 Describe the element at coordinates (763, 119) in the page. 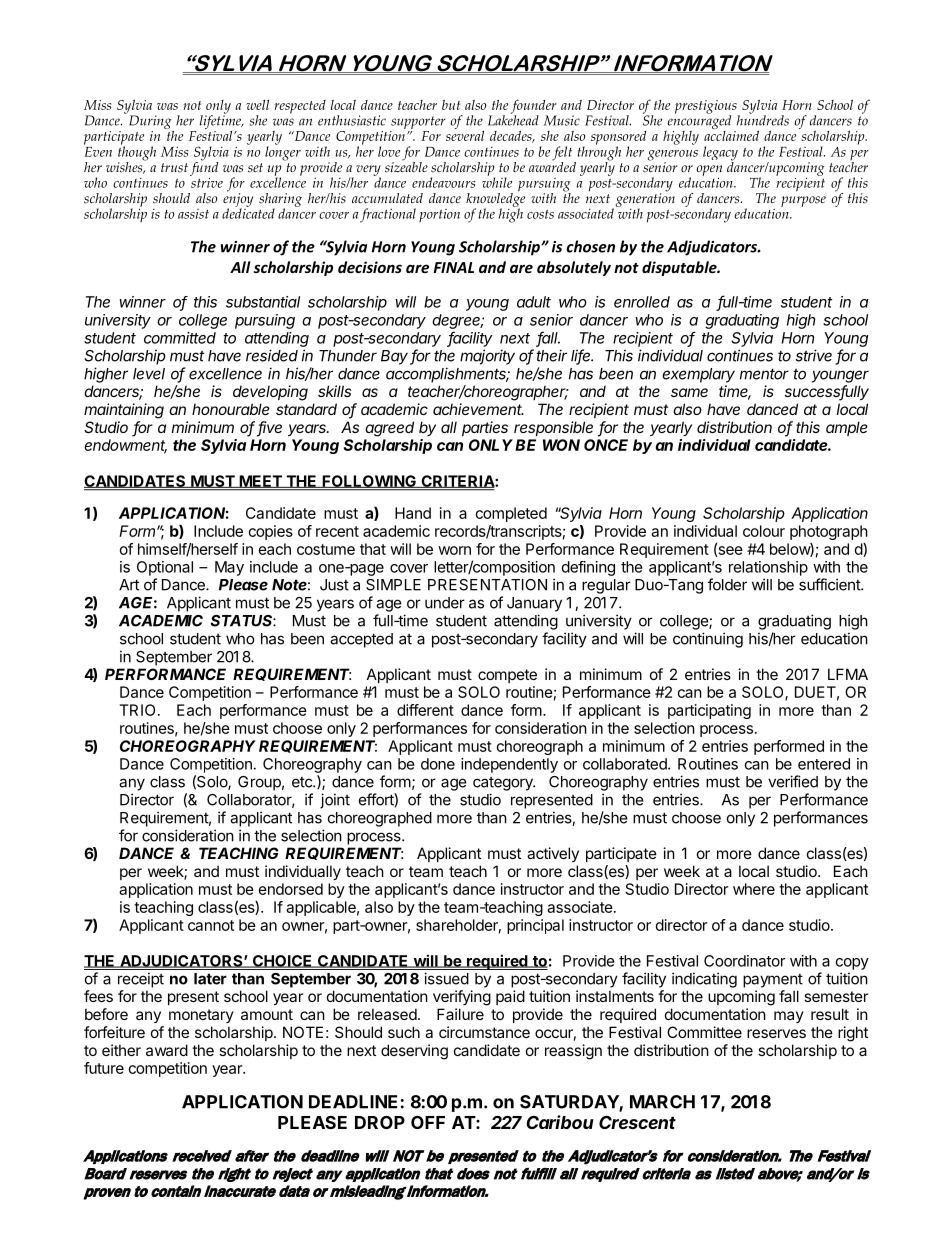

I see `hundreds` at that location.
